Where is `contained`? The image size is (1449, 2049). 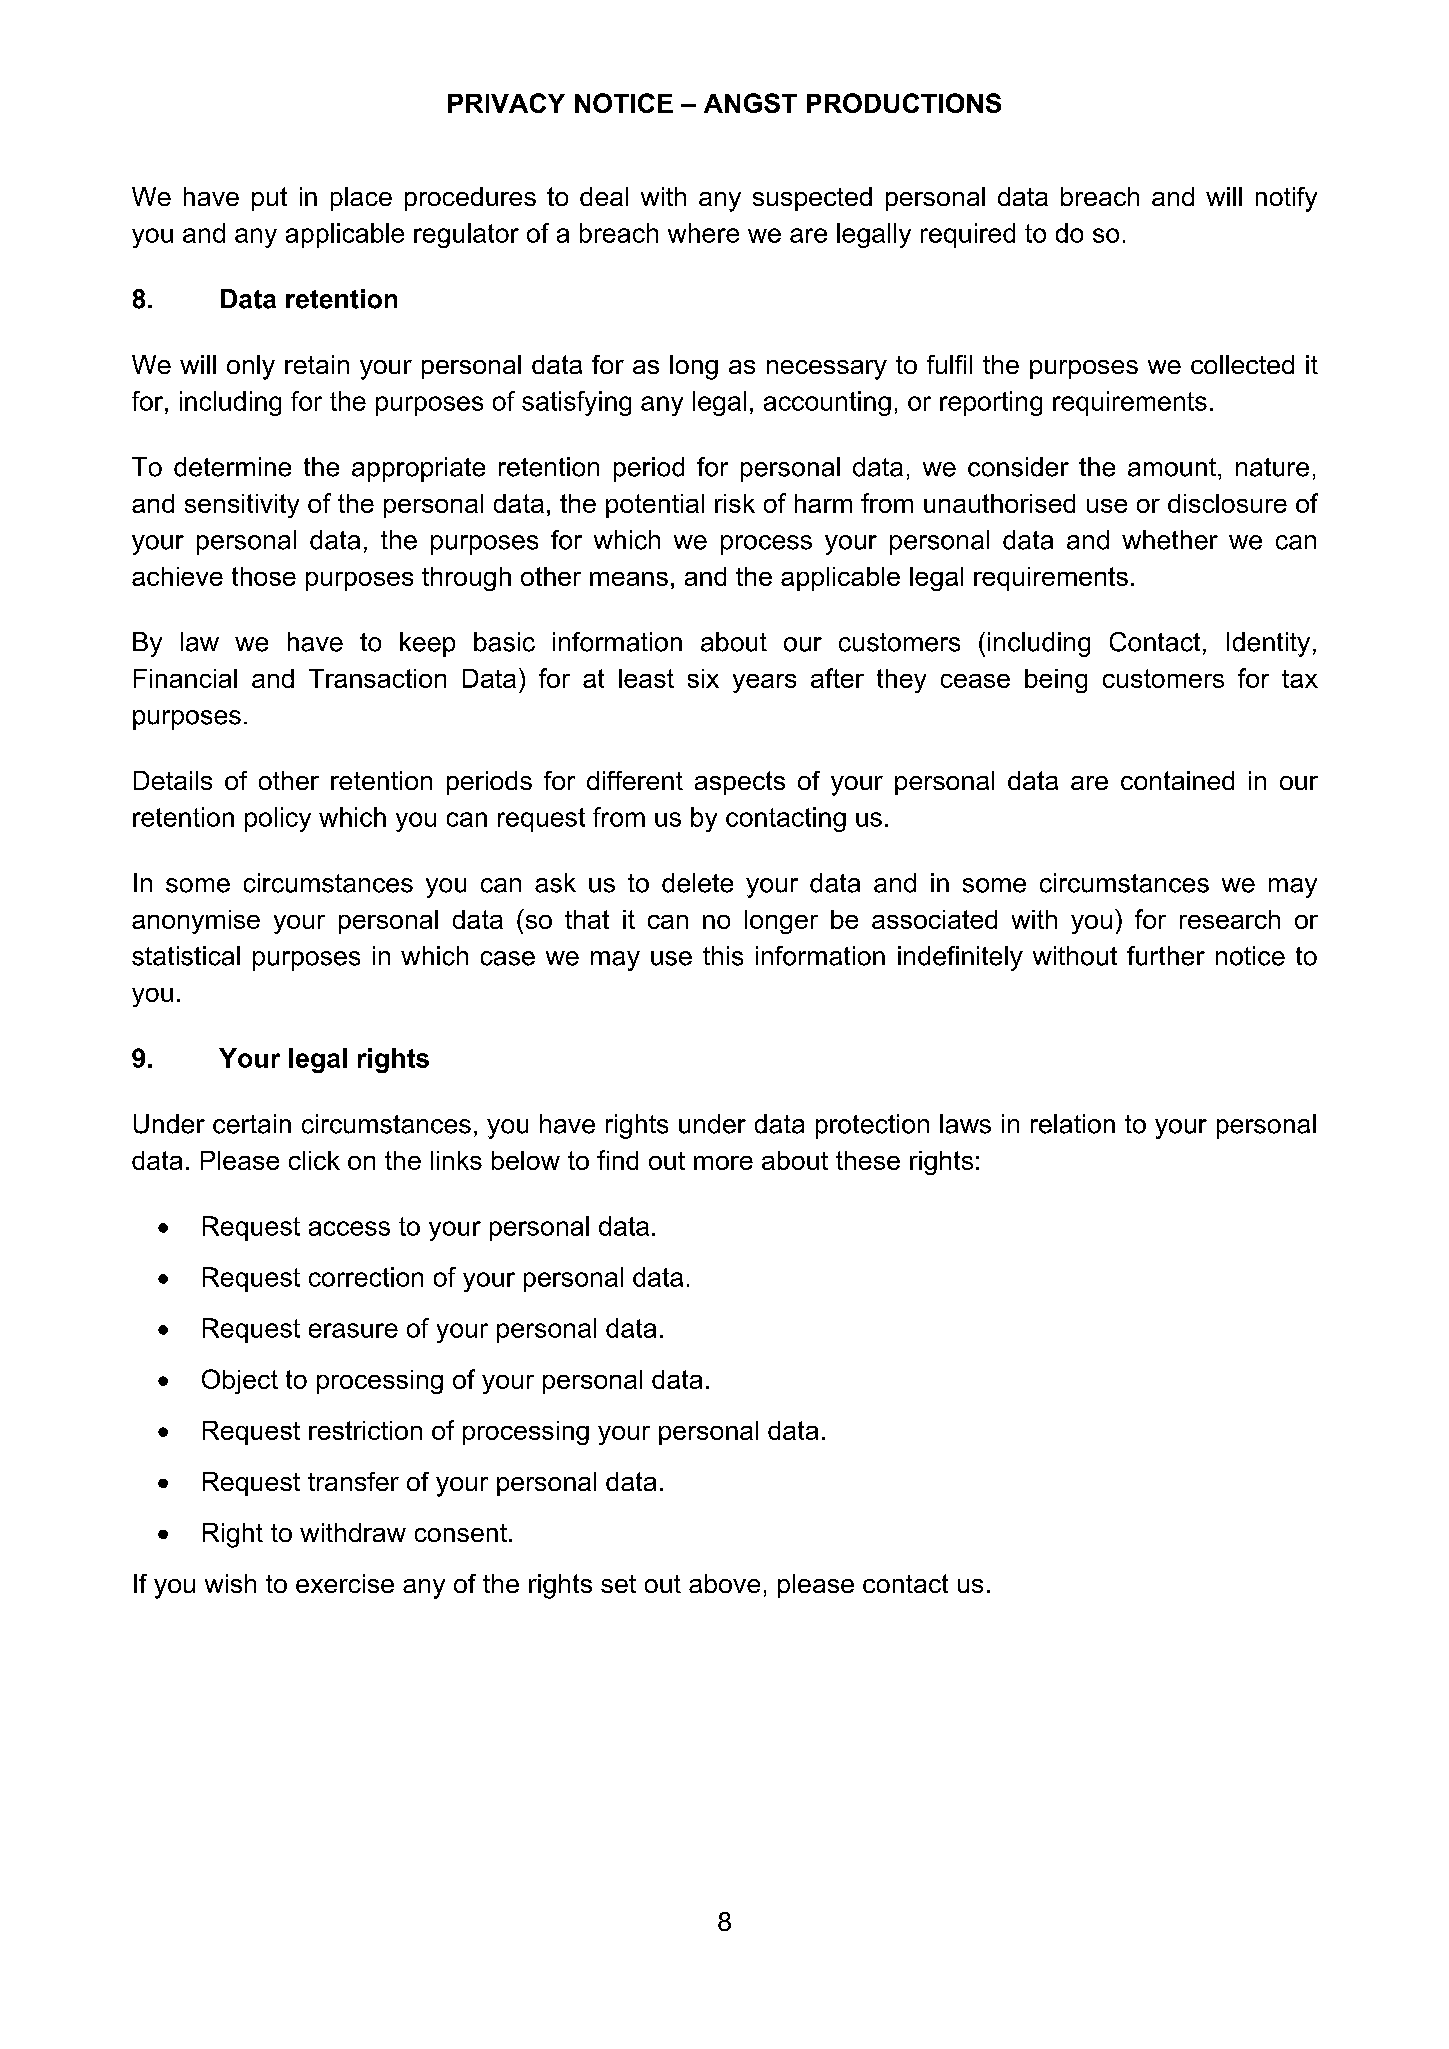
contained is located at coordinates (1177, 780).
